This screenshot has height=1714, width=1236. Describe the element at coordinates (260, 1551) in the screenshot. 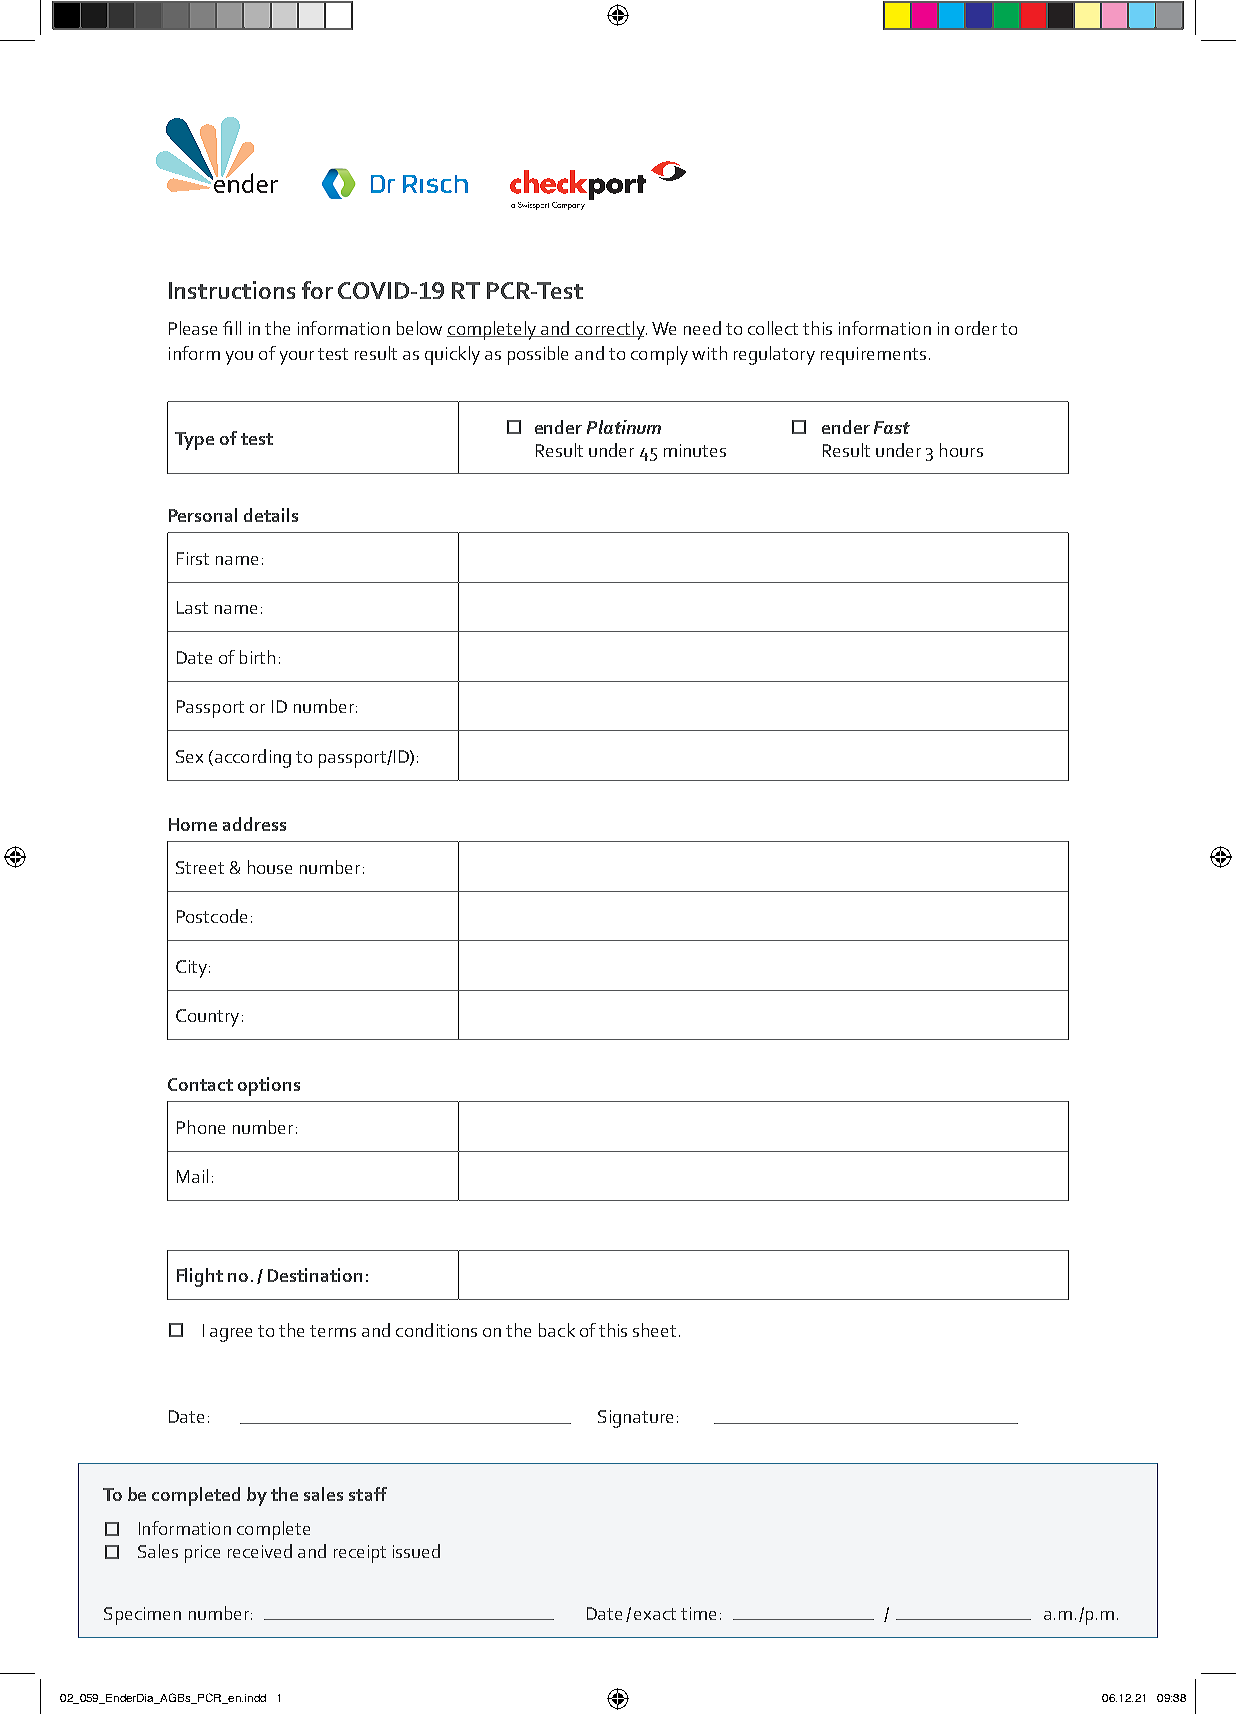

I see `received` at that location.
